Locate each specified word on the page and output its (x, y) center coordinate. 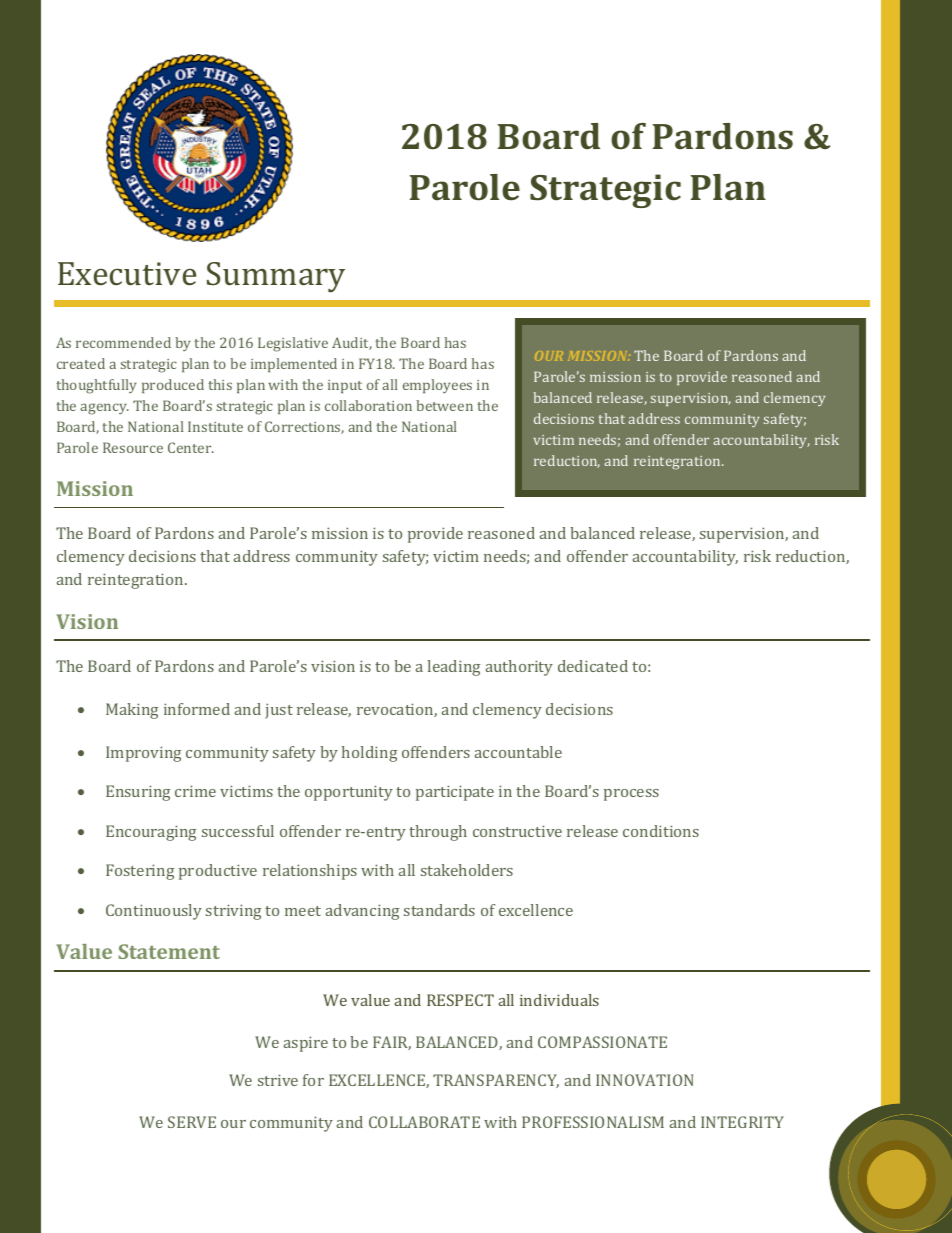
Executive (127, 273)
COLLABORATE (424, 1122)
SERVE (192, 1122)
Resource (133, 447)
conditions (661, 831)
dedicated (593, 666)
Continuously (154, 912)
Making (132, 711)
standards (439, 910)
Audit (352, 343)
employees (437, 386)
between (444, 405)
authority (519, 668)
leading (454, 668)
